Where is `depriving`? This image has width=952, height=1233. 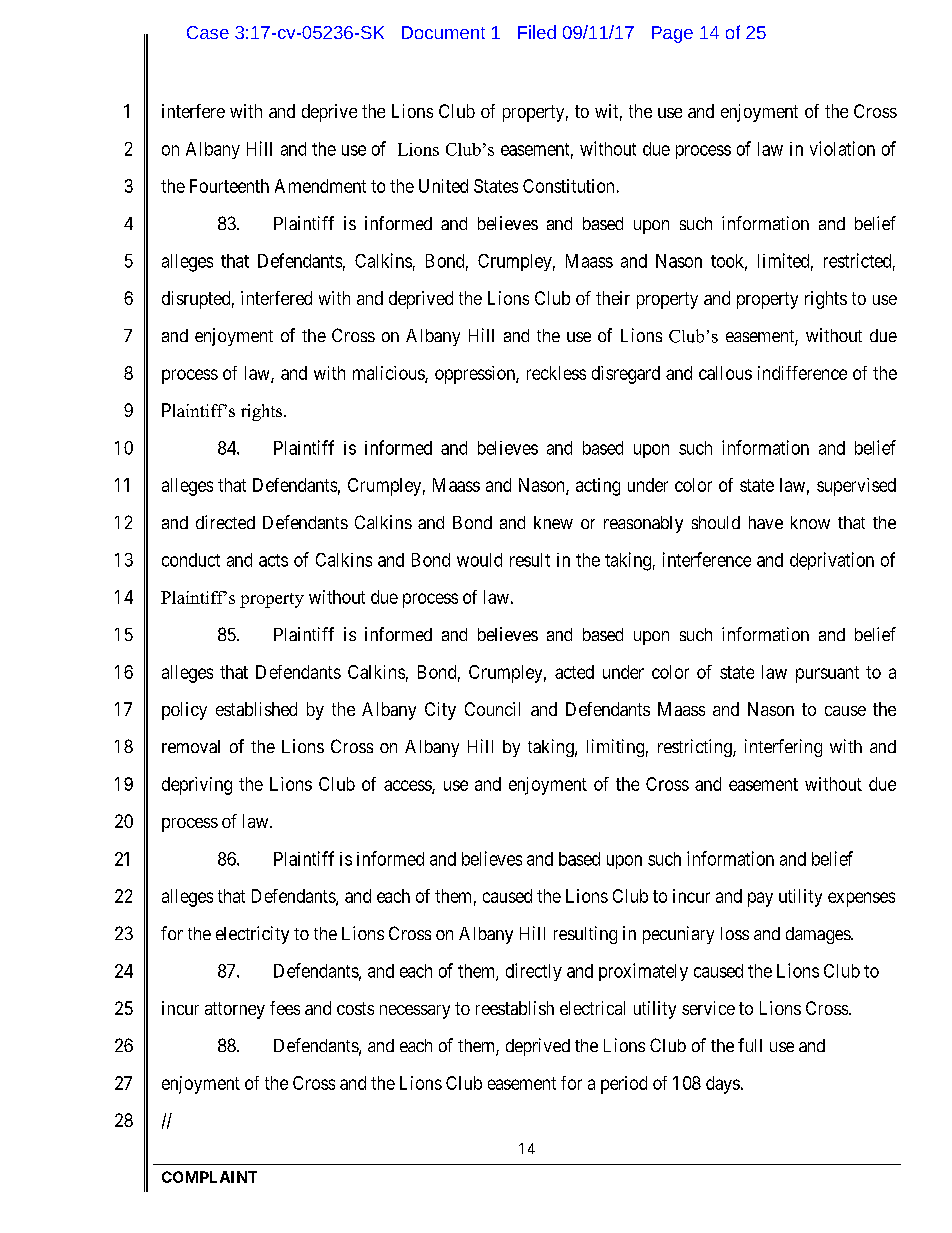 depriving is located at coordinates (197, 786).
